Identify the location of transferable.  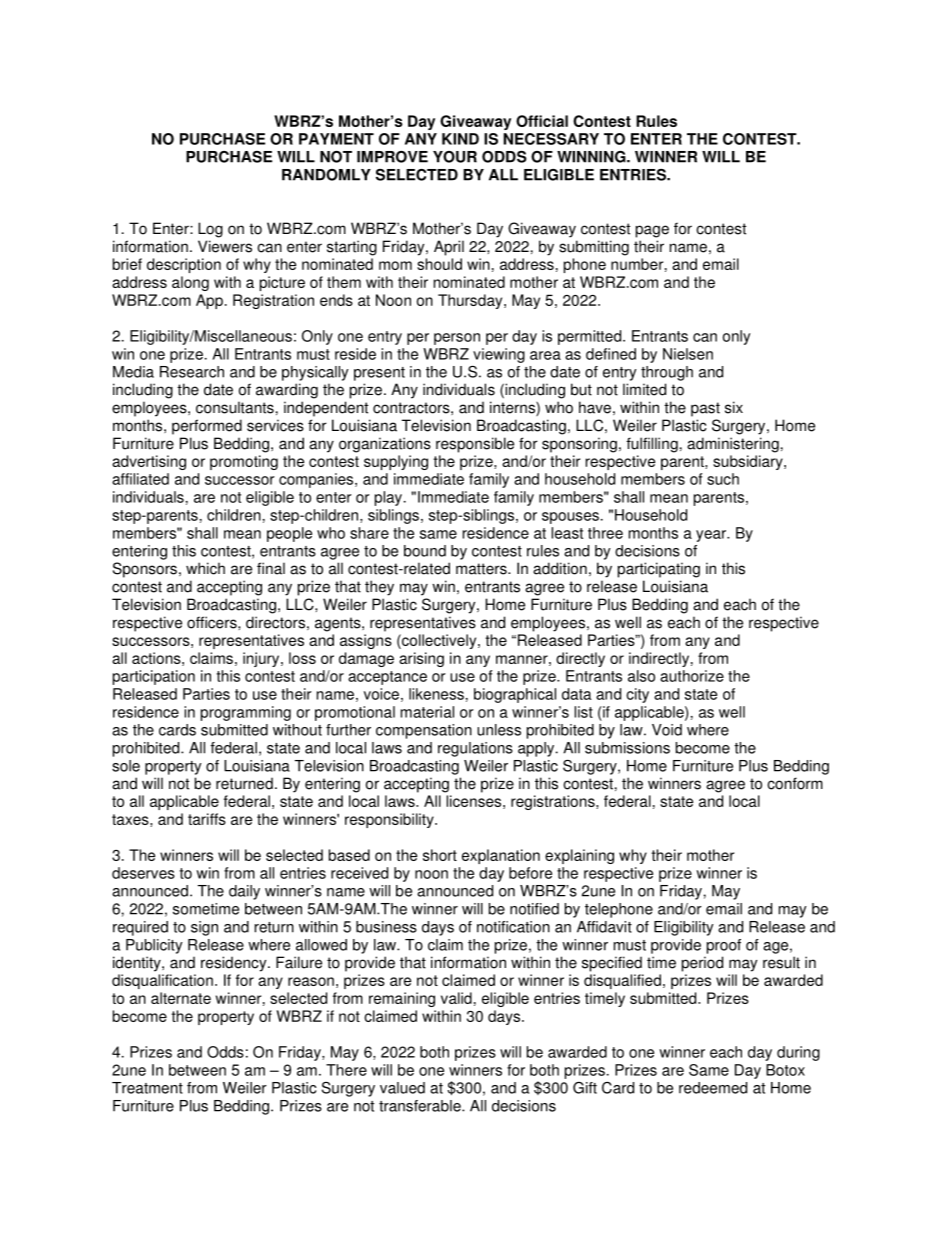
(421, 1106).
